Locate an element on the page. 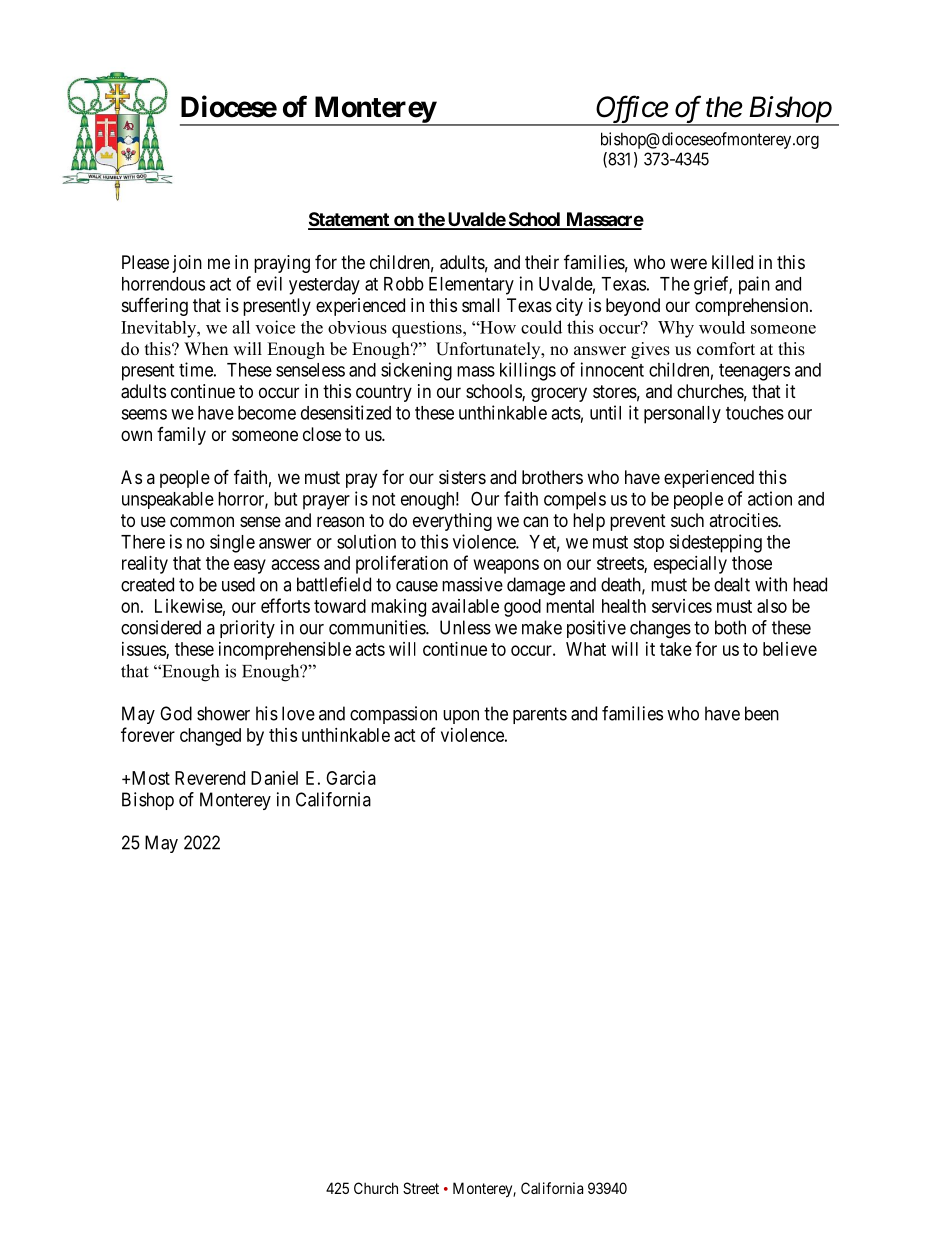 Image resolution: width=952 pixels, height=1233 pixels. touches is located at coordinates (755, 413).
